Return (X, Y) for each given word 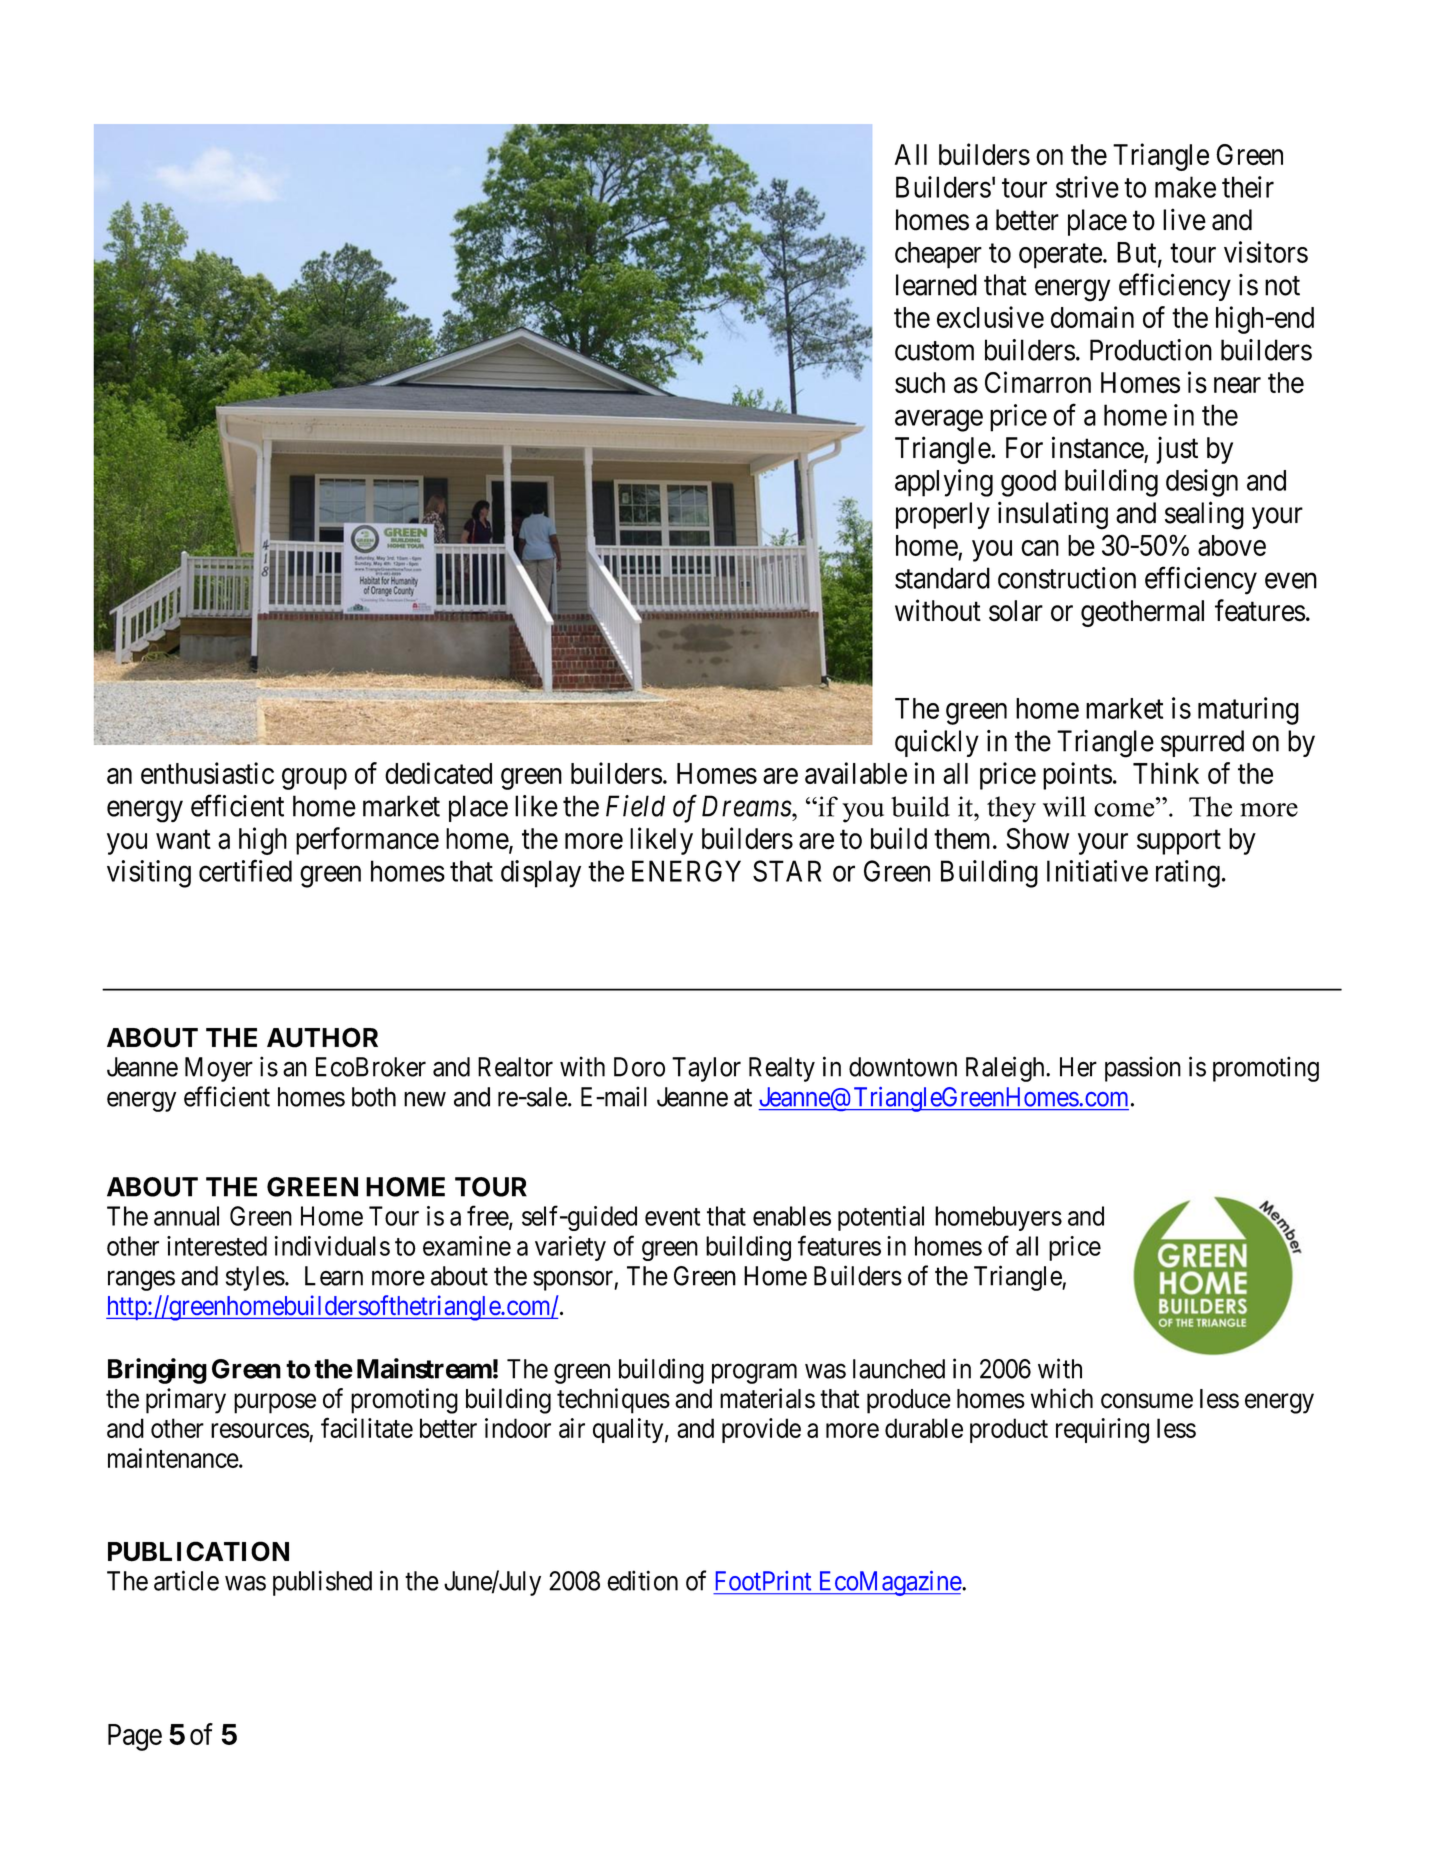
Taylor (706, 1069)
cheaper (938, 255)
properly (943, 515)
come (1125, 810)
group (314, 779)
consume (1147, 1401)
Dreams (747, 806)
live (1184, 219)
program (754, 1374)
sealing (1204, 515)
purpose (275, 1403)
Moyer (219, 1069)
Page (135, 1737)
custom (934, 351)
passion (1143, 1069)
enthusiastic (207, 773)
